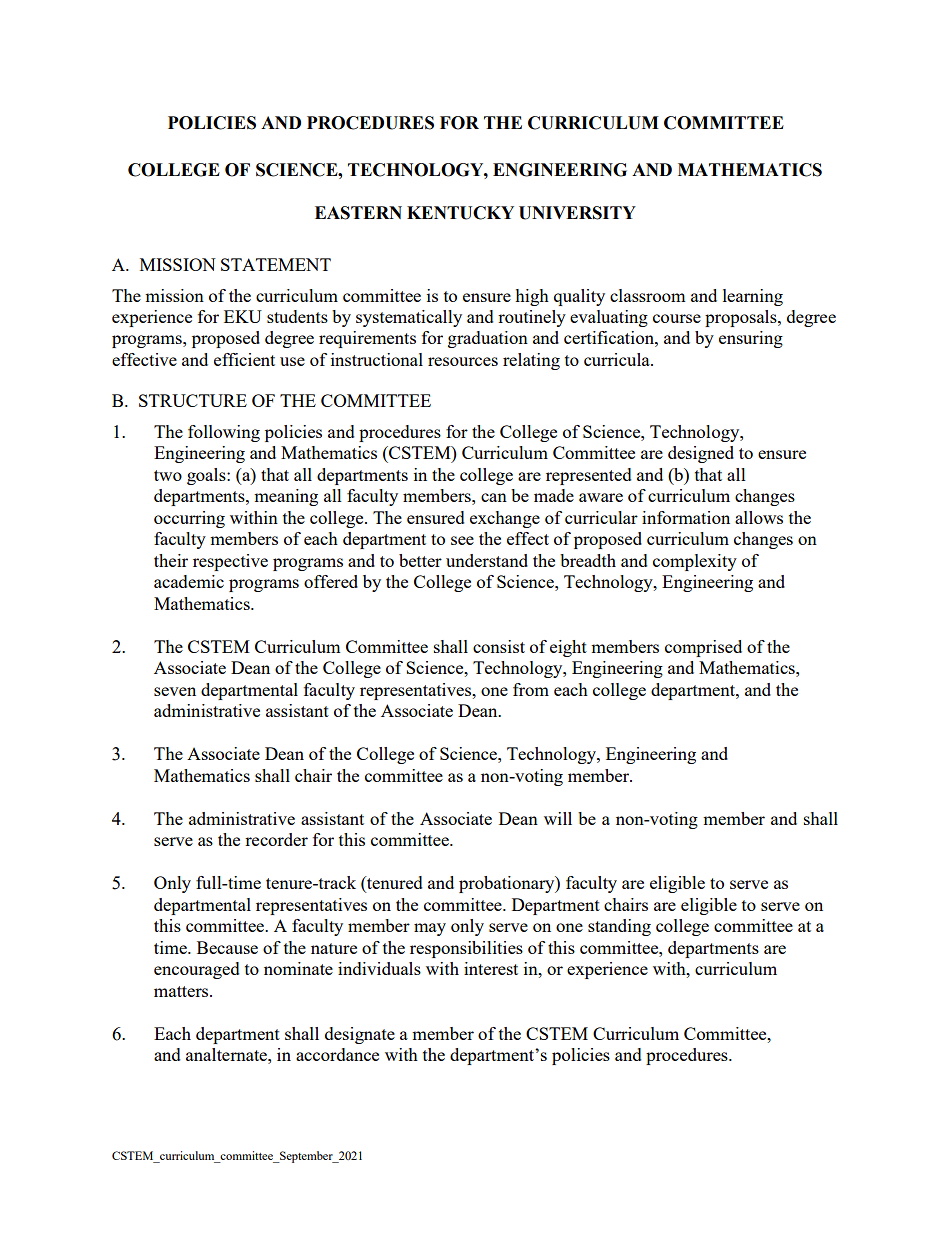  I want to click on can, so click(494, 497).
